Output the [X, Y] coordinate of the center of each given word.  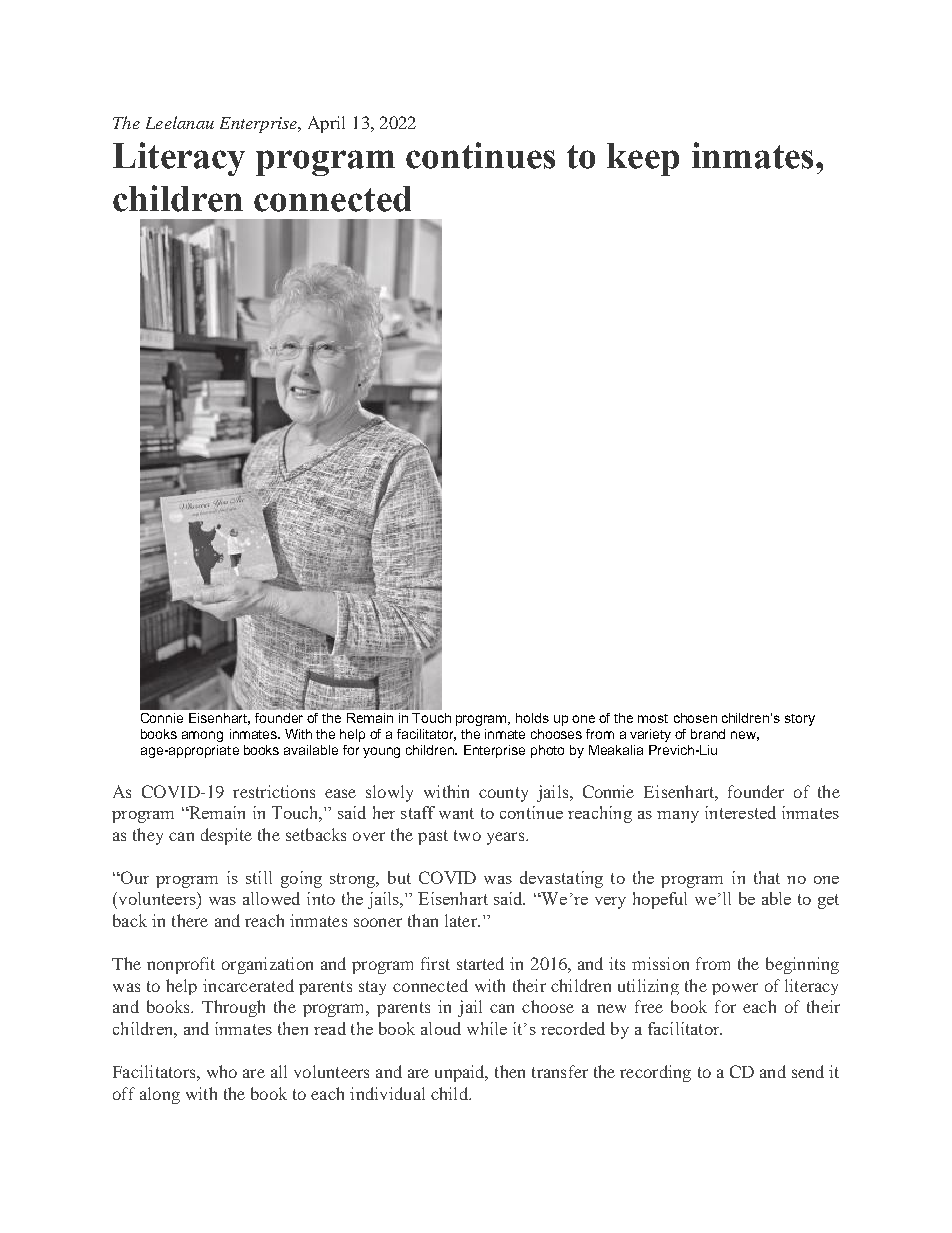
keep [643, 159]
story [800, 720]
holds [532, 718]
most [653, 718]
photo [547, 751]
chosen [695, 718]
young [381, 752]
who [222, 1071]
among [202, 736]
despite [226, 836]
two [467, 835]
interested [740, 812]
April [326, 124]
